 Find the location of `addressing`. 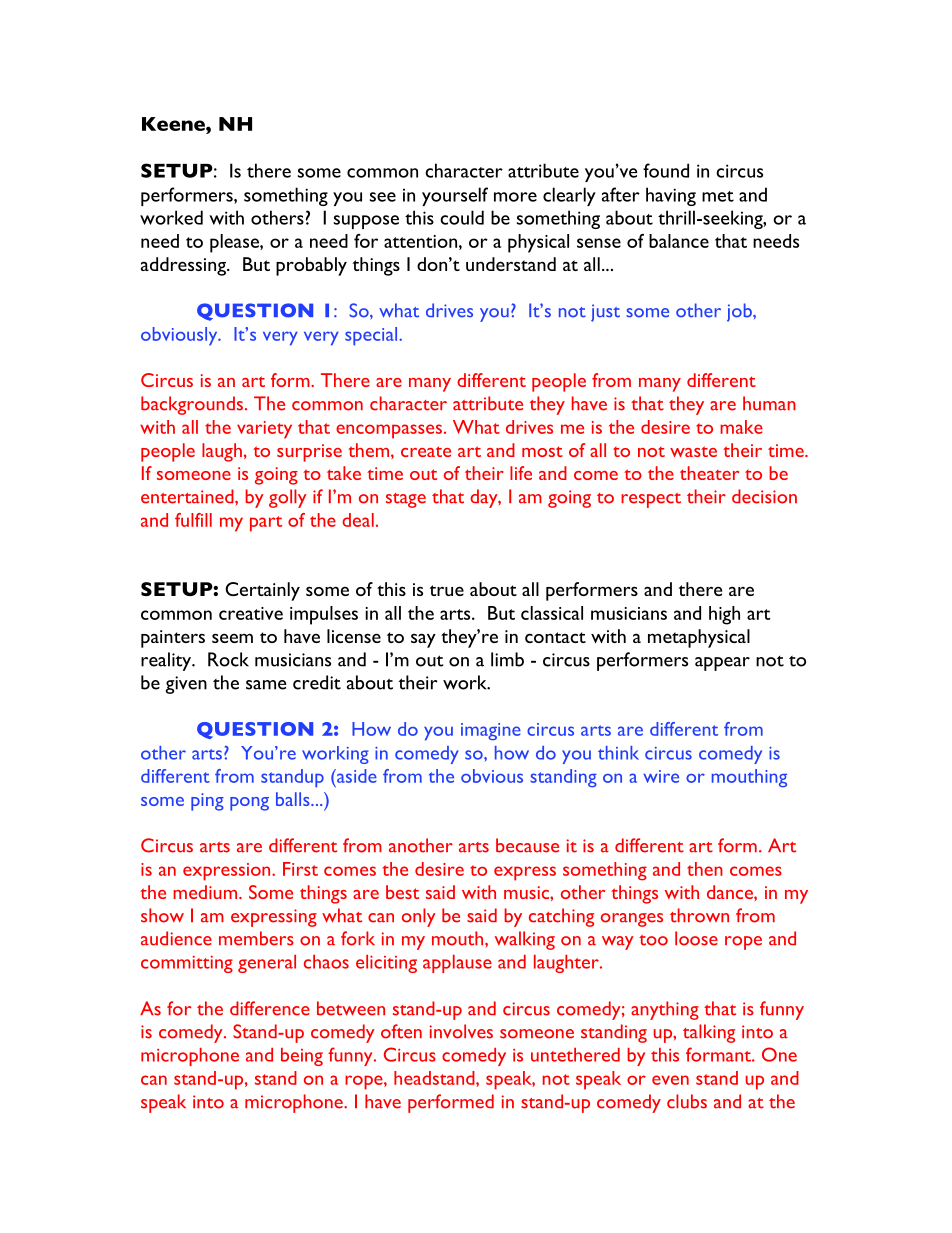

addressing is located at coordinates (184, 266).
